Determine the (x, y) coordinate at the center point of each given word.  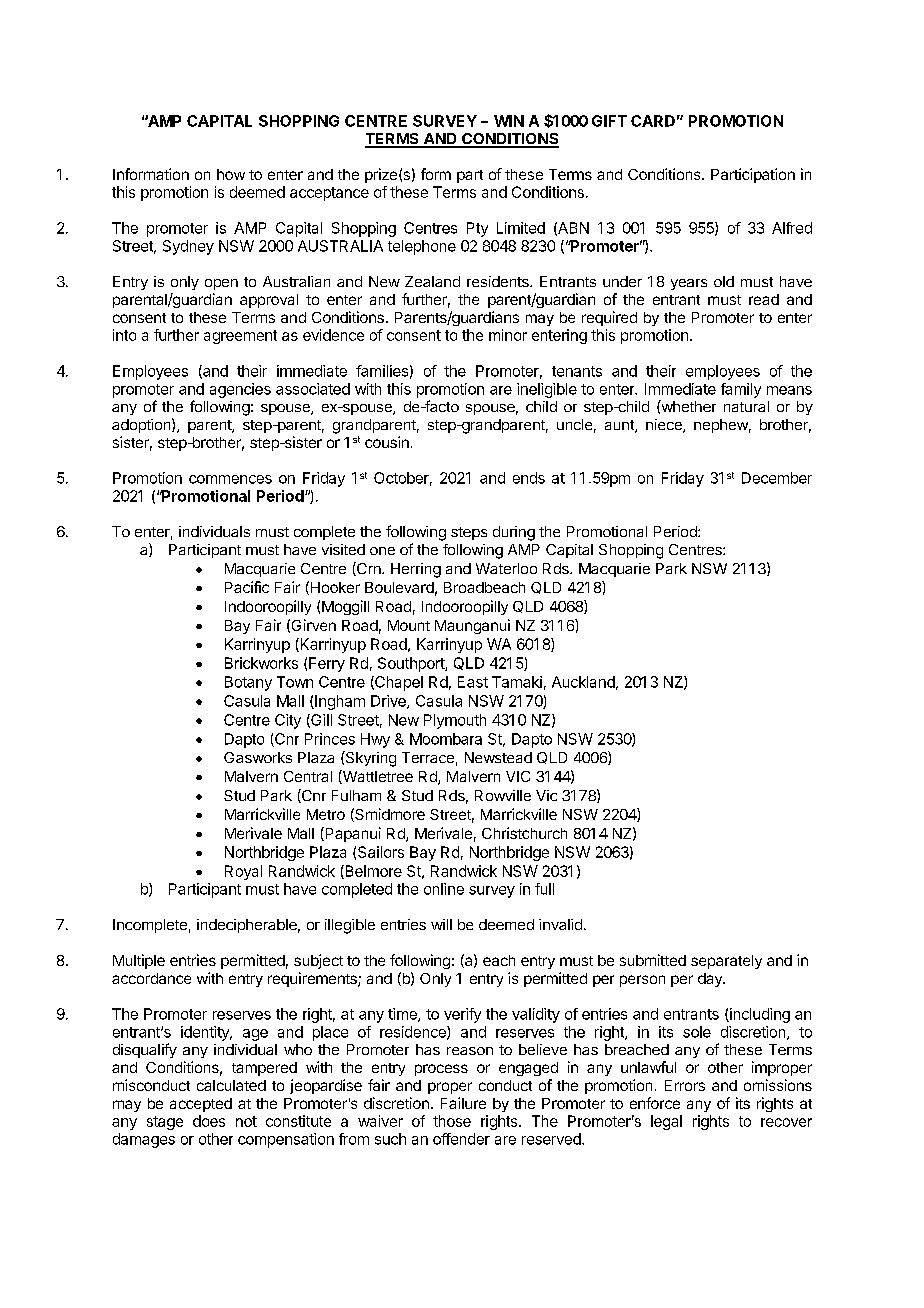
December (777, 478)
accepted (201, 1105)
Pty (477, 229)
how (231, 174)
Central (308, 776)
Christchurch (524, 833)
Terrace (428, 757)
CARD (653, 121)
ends (529, 478)
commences (230, 479)
